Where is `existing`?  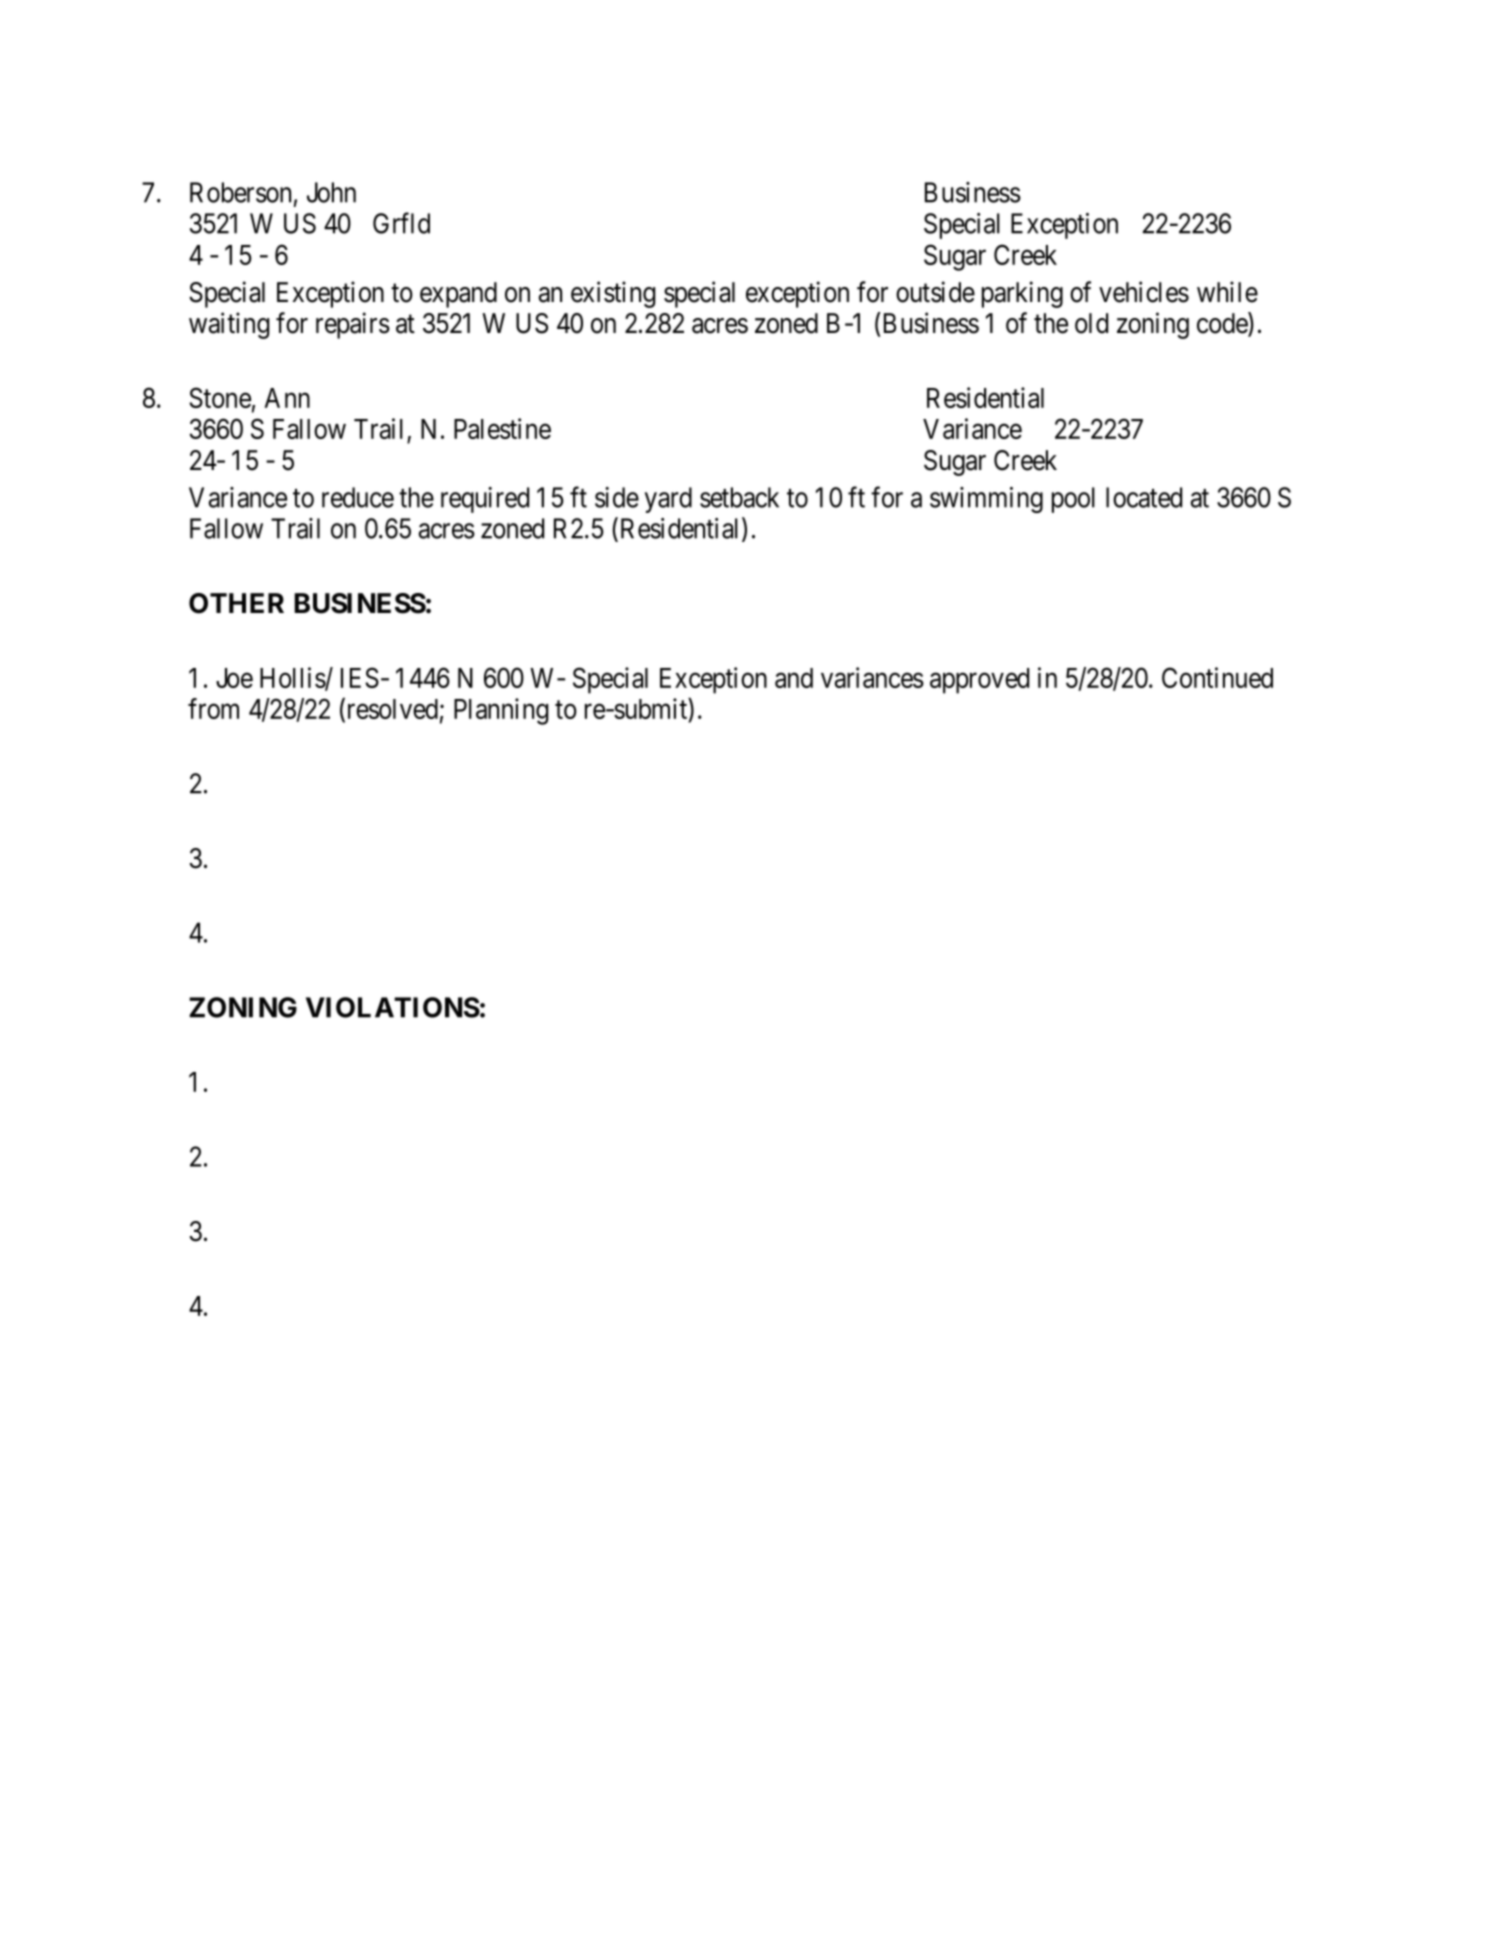 existing is located at coordinates (613, 294).
